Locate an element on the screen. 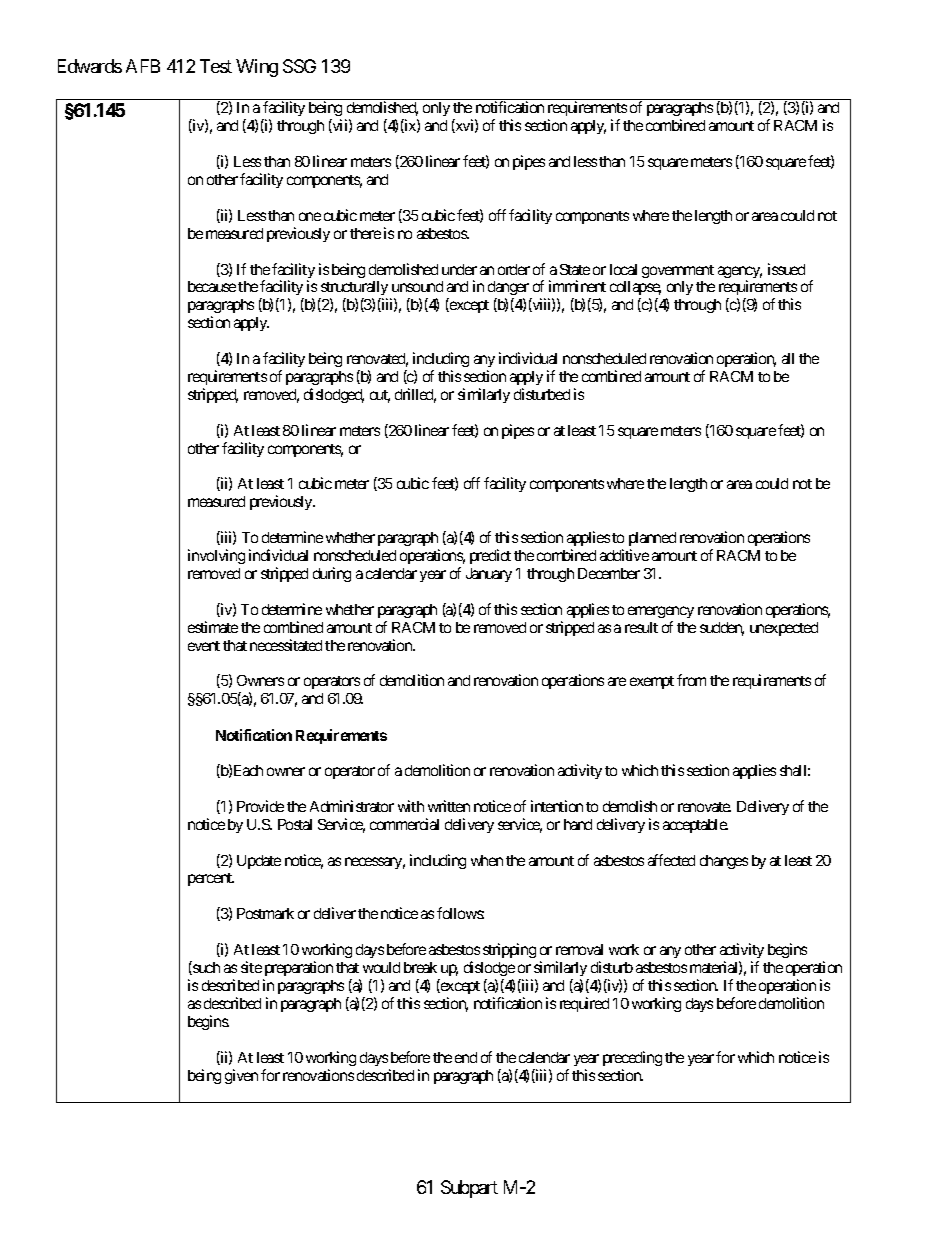  Wing is located at coordinates (257, 68).
